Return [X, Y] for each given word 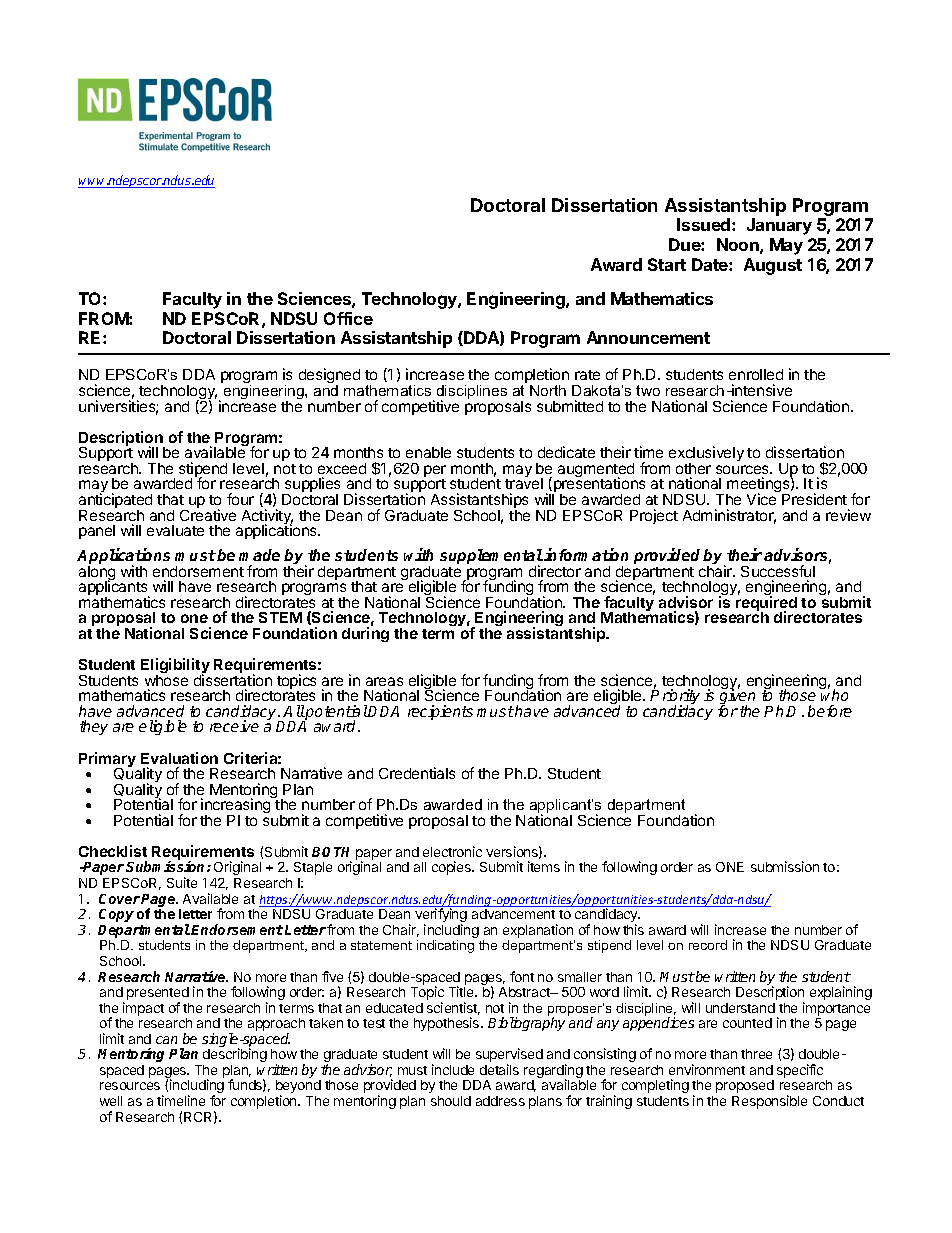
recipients [440, 712]
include [453, 1069]
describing [235, 1055]
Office [348, 318]
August [773, 266]
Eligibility [175, 667]
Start [667, 264]
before [830, 711]
